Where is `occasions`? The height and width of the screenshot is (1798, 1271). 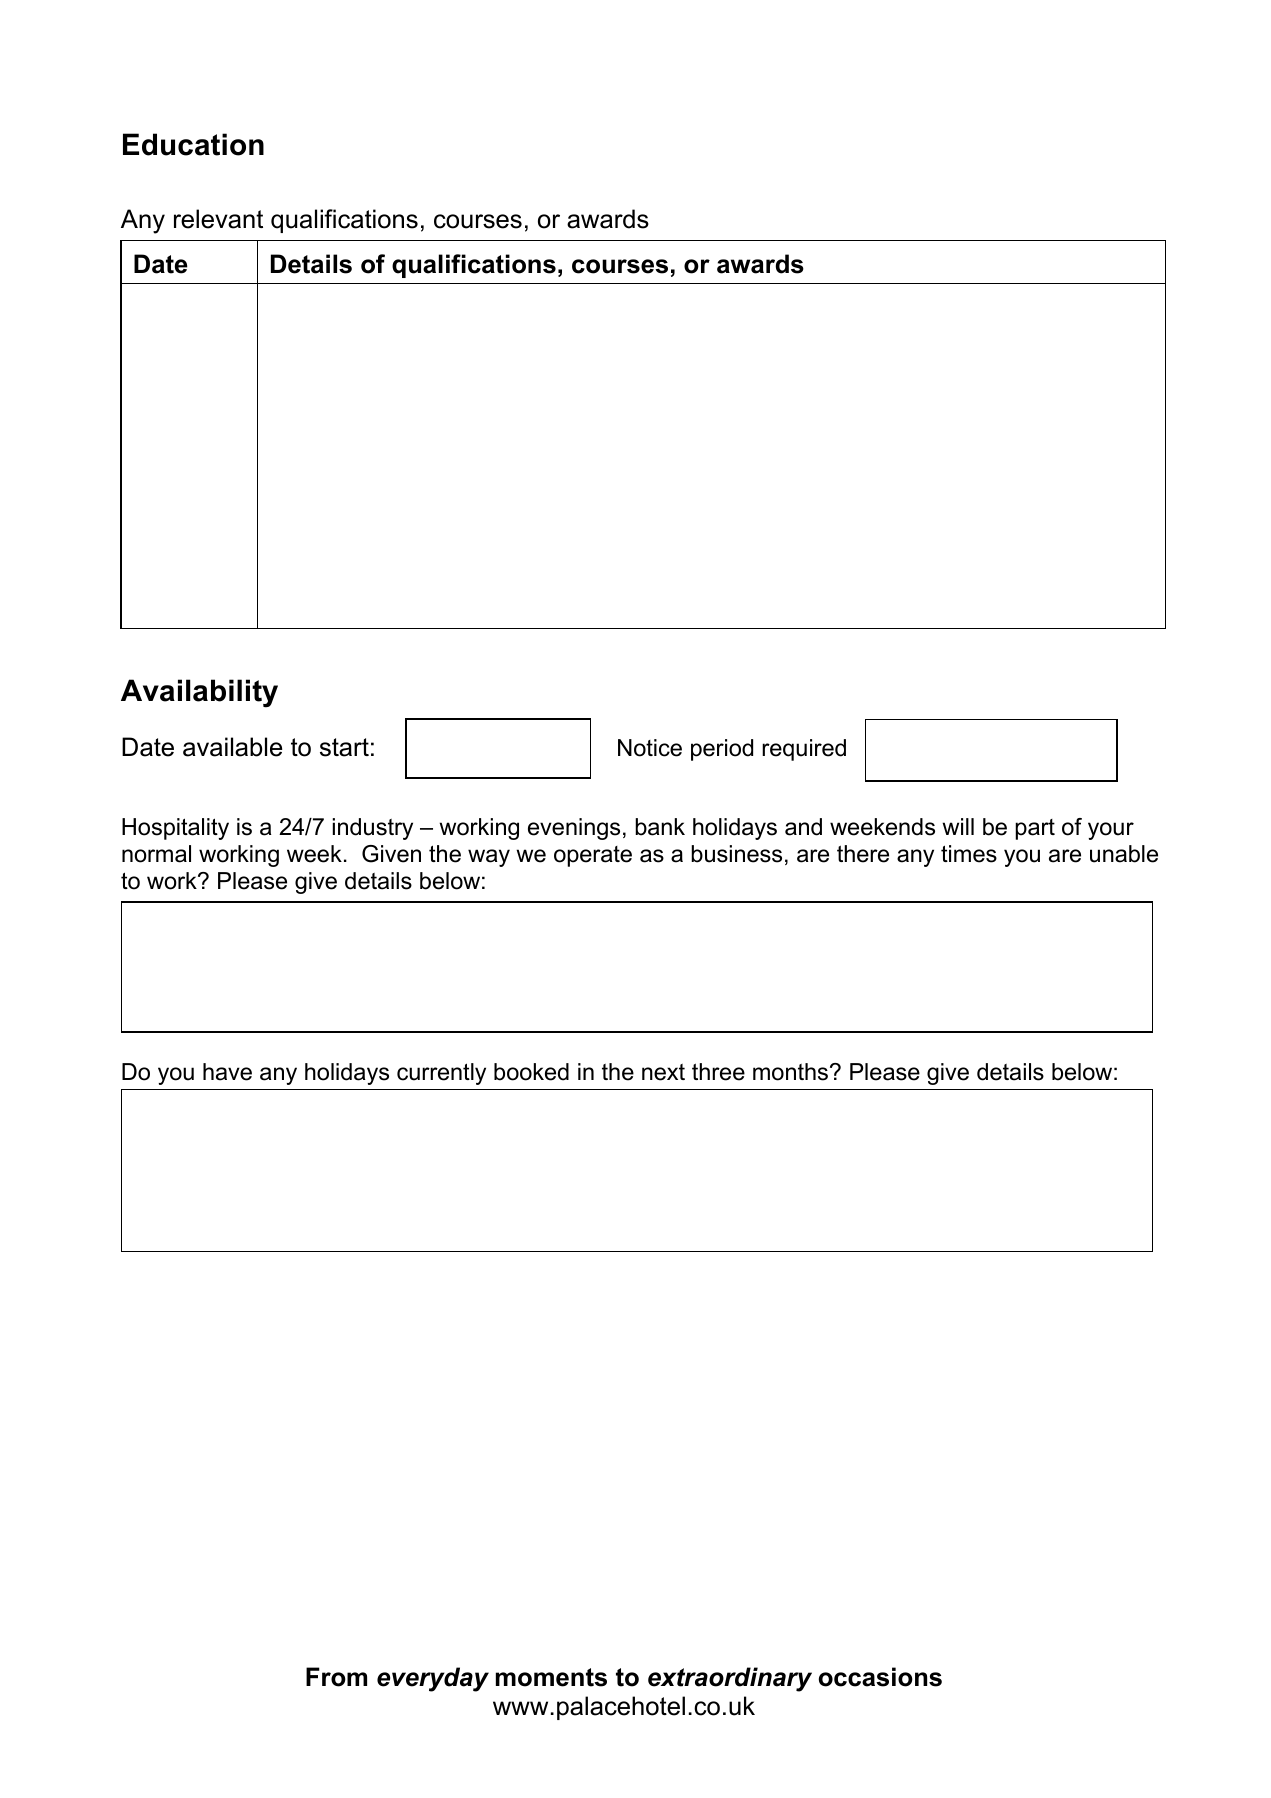 occasions is located at coordinates (880, 1677).
